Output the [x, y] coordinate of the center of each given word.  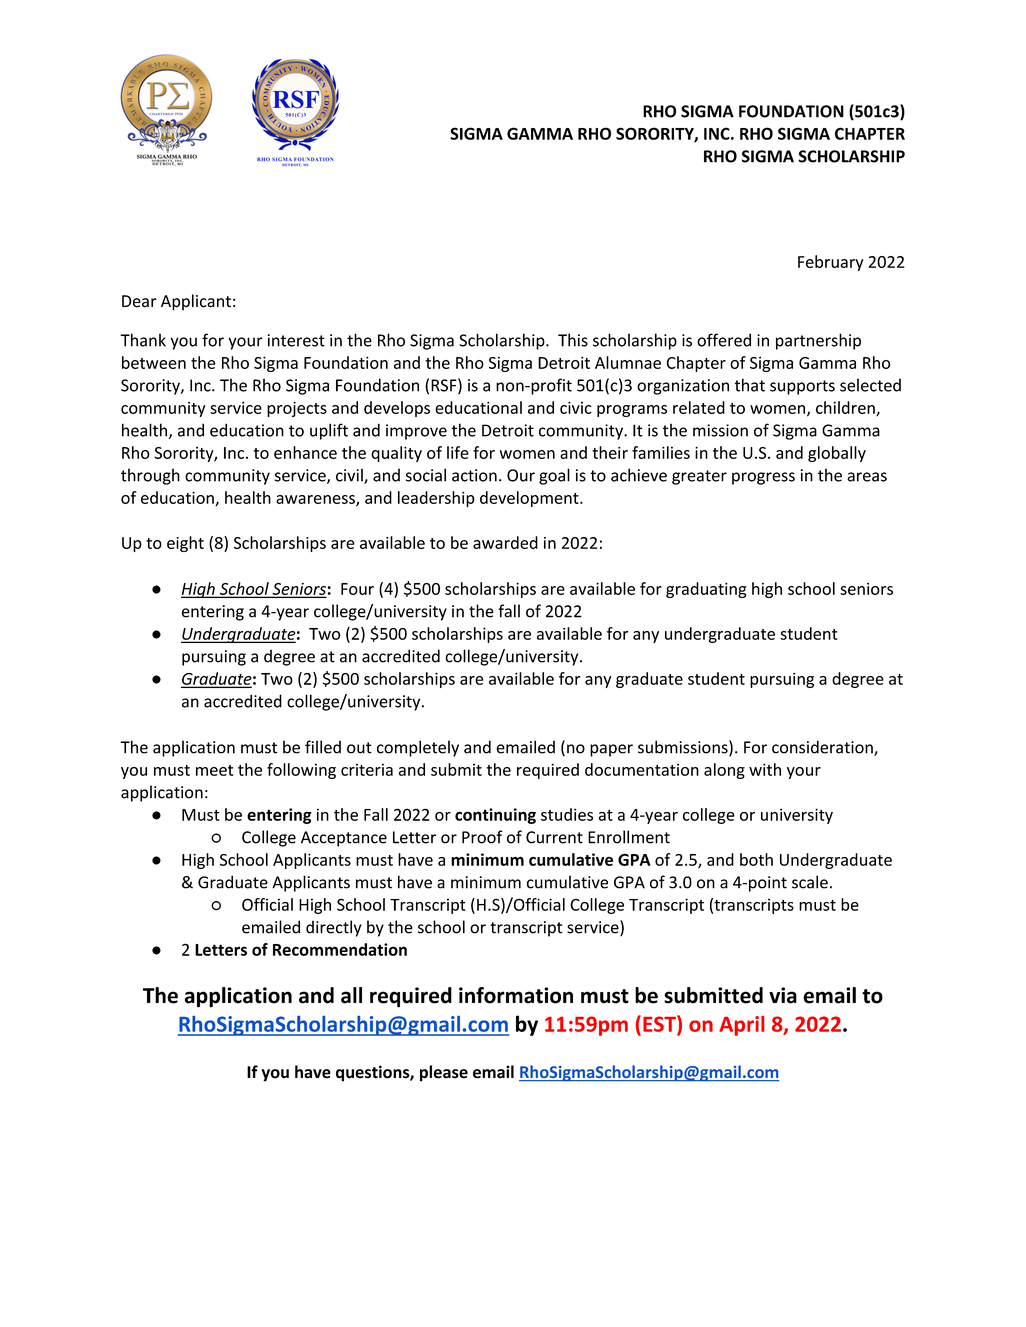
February [831, 263]
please [444, 1073]
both [756, 859]
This [573, 340]
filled [323, 747]
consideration [823, 748]
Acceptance [344, 839]
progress [763, 478]
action [474, 475]
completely [418, 748]
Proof [482, 837]
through [150, 476]
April [741, 1026]
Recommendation [340, 949]
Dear [139, 301]
